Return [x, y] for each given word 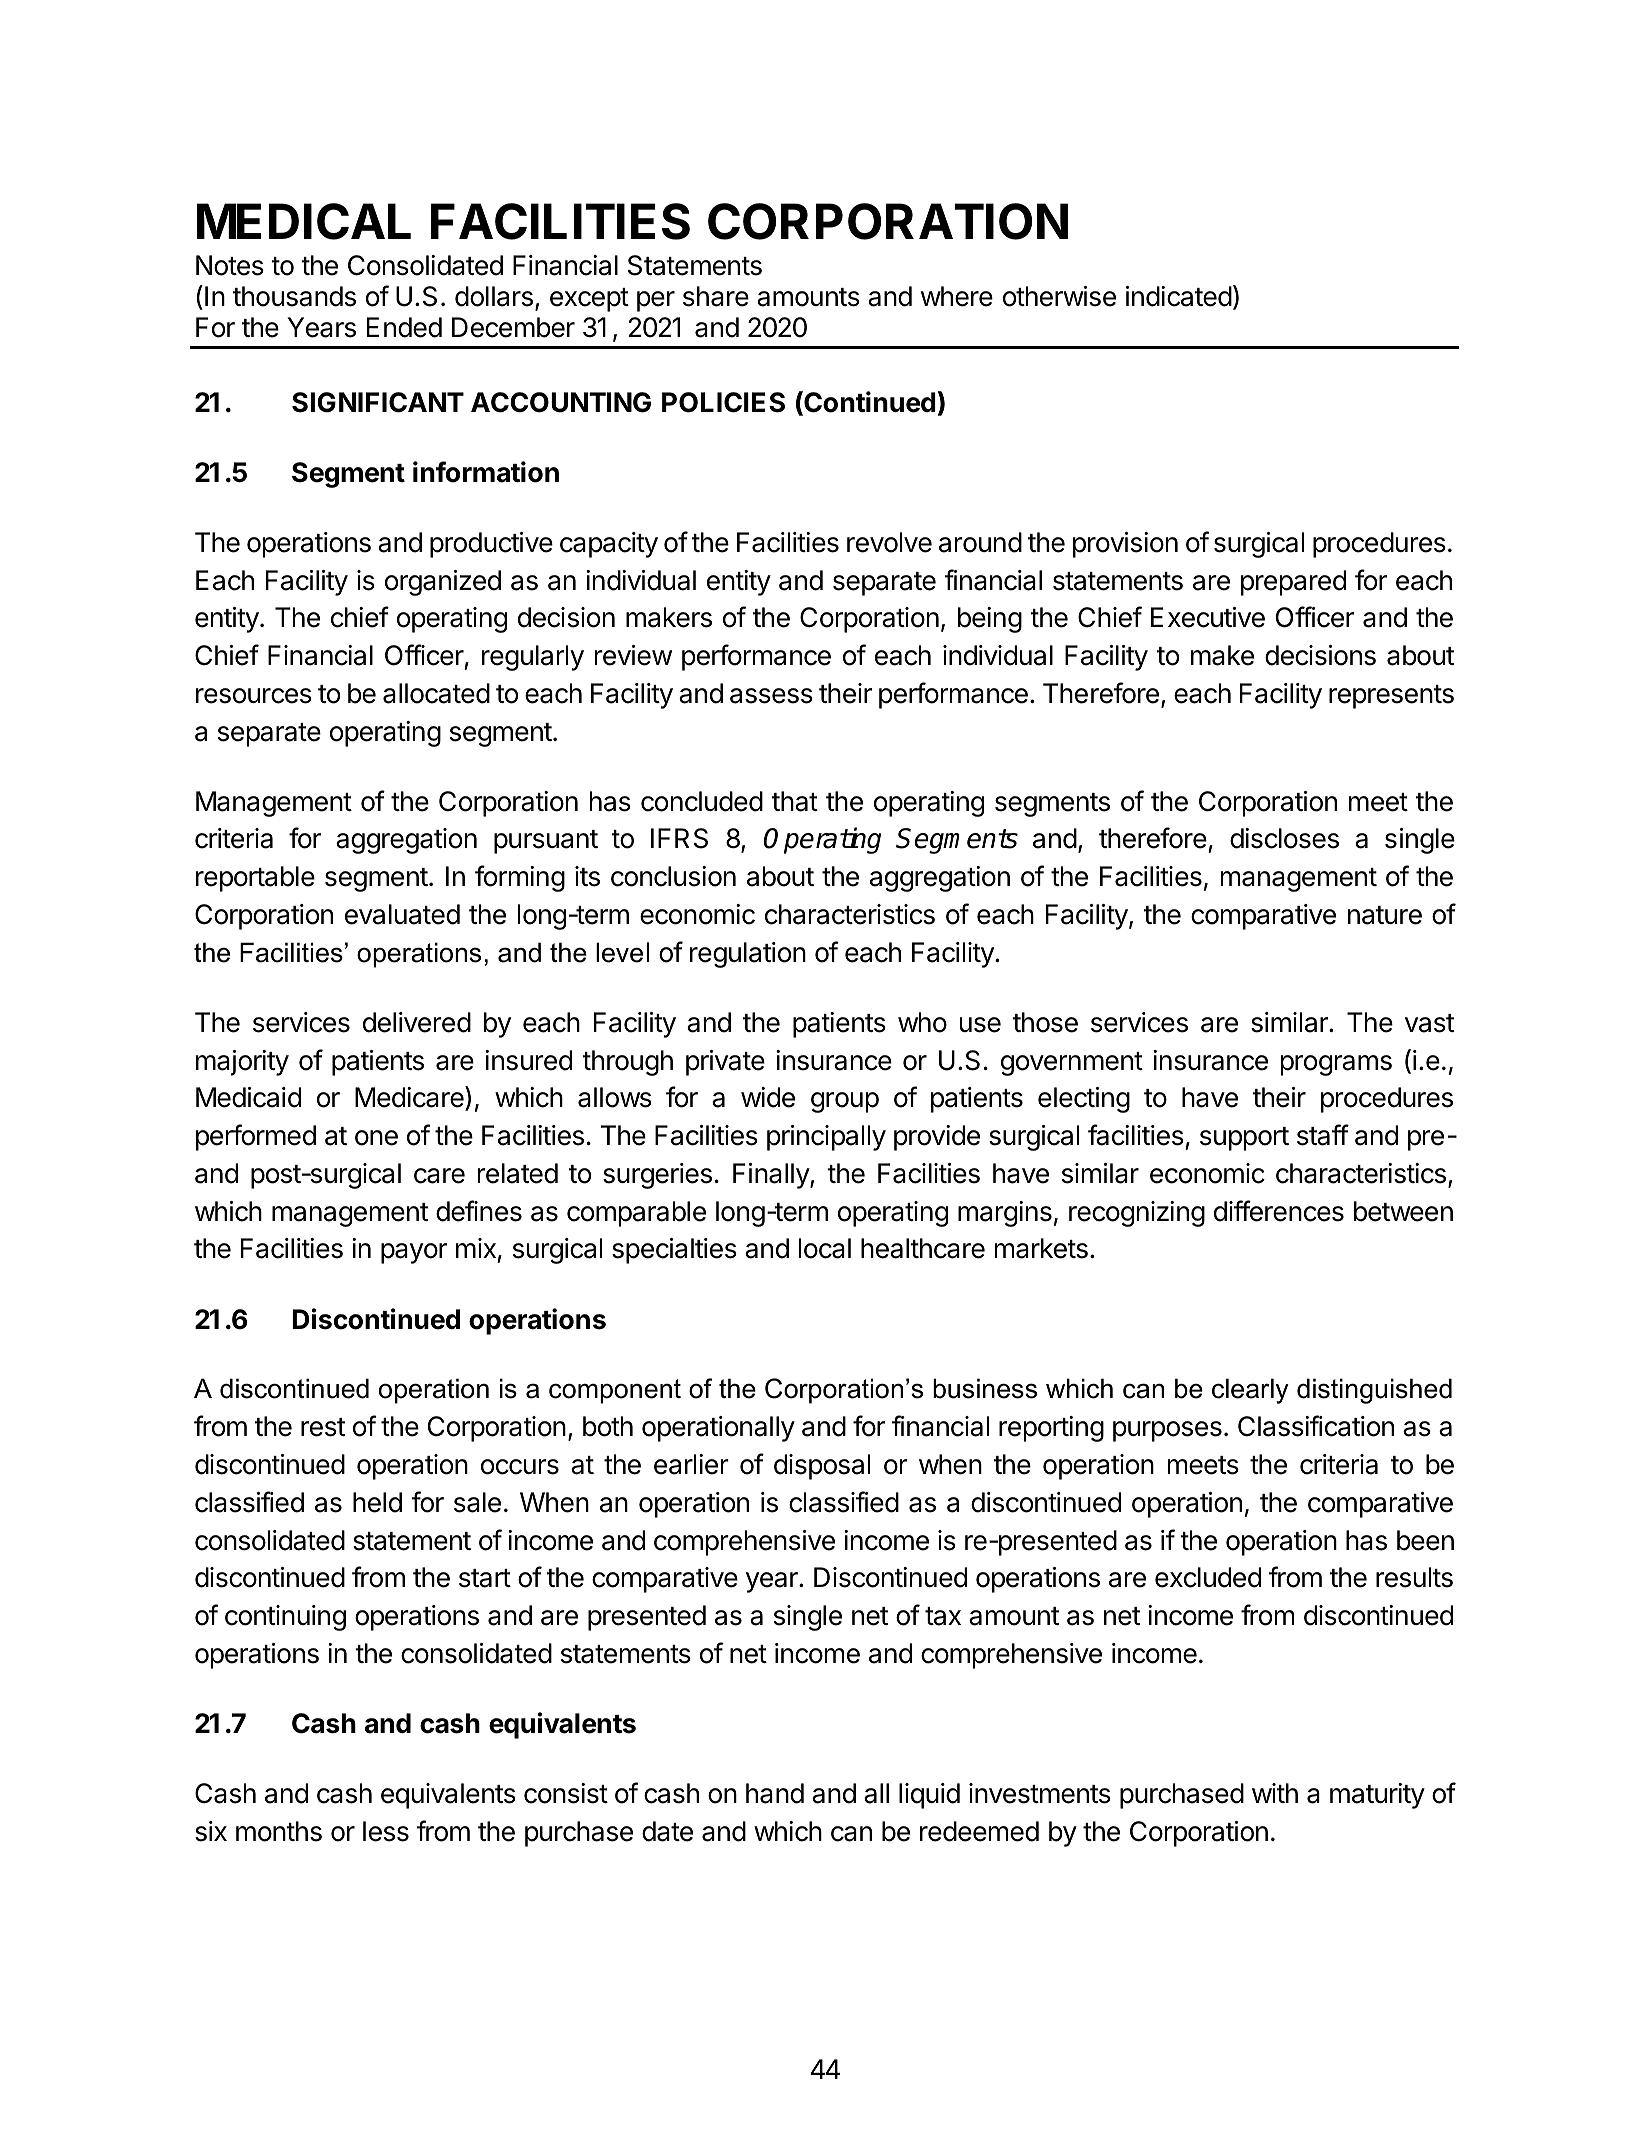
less [386, 1831]
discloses [1284, 838]
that [795, 801]
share [716, 296]
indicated [1179, 296]
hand [775, 1793]
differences [1279, 1211]
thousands [294, 296]
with [1275, 1793]
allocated [436, 693]
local [825, 1248]
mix [476, 1248]
